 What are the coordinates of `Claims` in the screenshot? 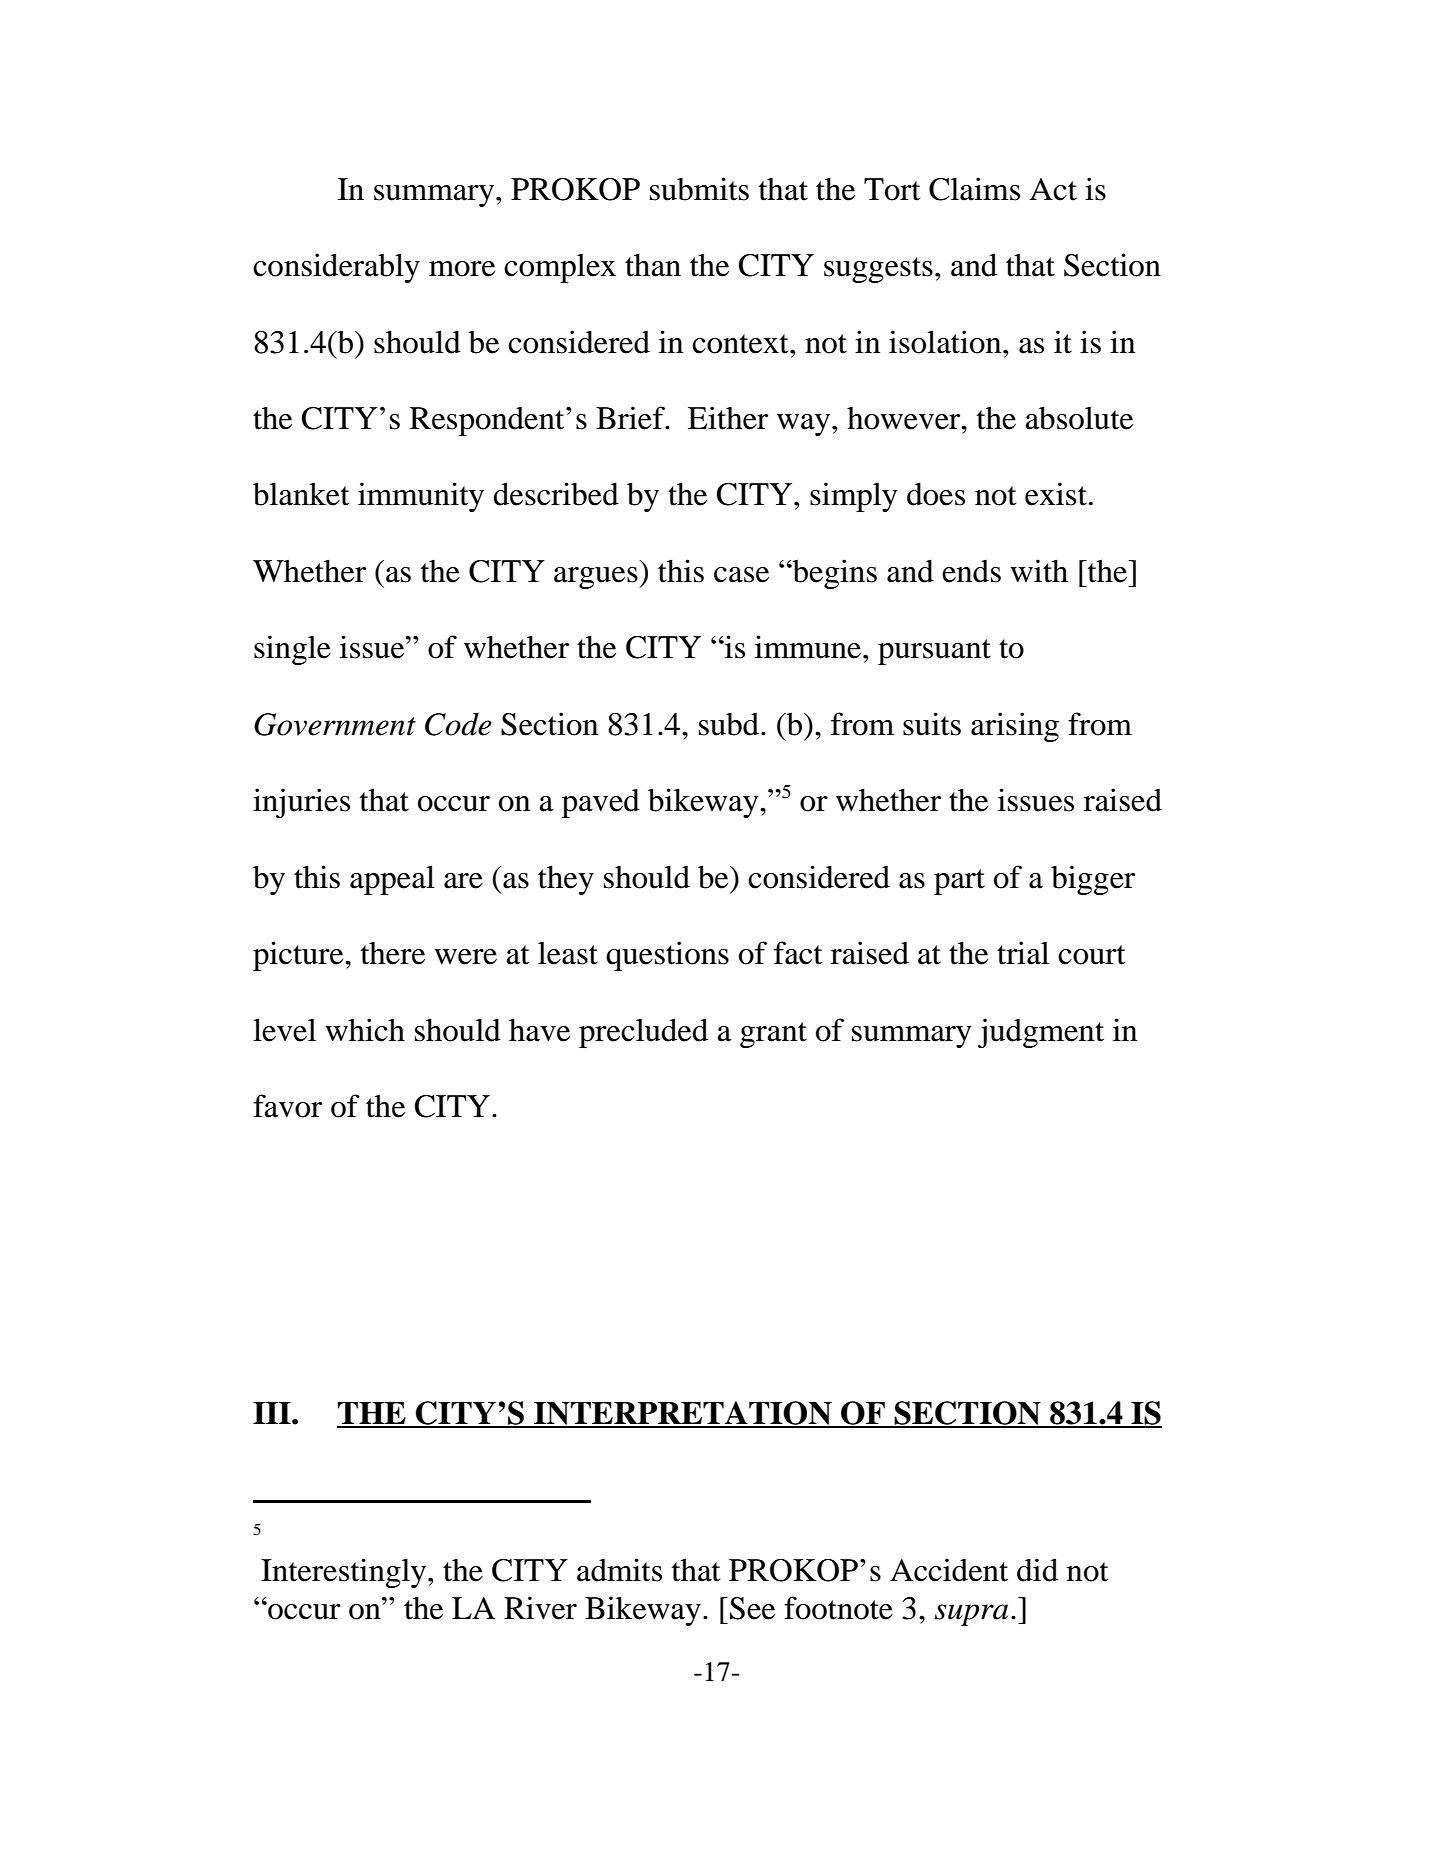 It's located at (974, 189).
